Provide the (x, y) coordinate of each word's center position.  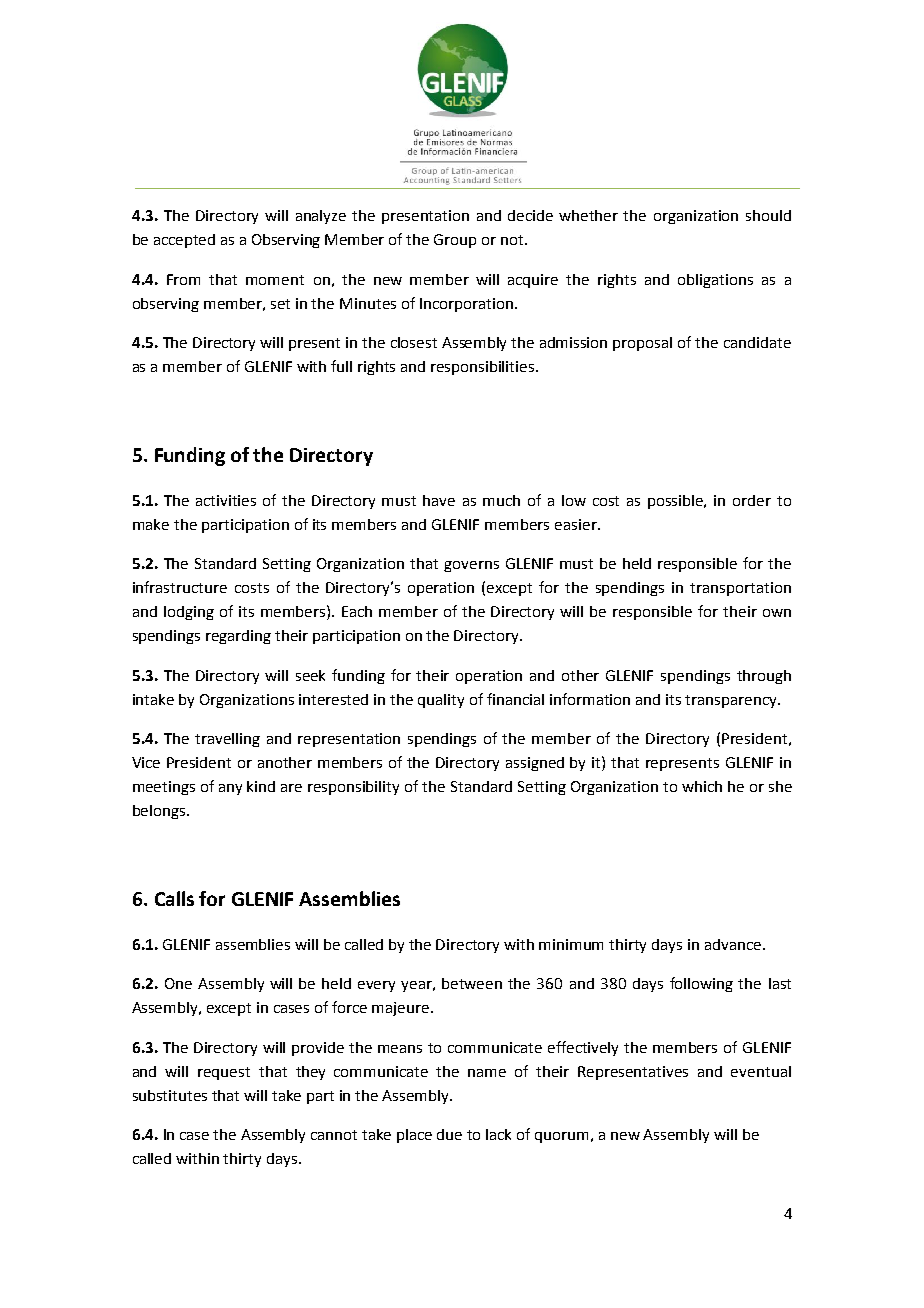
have (439, 500)
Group (455, 241)
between (472, 983)
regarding (238, 637)
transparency (732, 701)
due (449, 1134)
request (224, 1073)
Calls (174, 898)
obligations (715, 281)
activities (226, 500)
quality (441, 701)
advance (734, 944)
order (752, 500)
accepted (184, 241)
